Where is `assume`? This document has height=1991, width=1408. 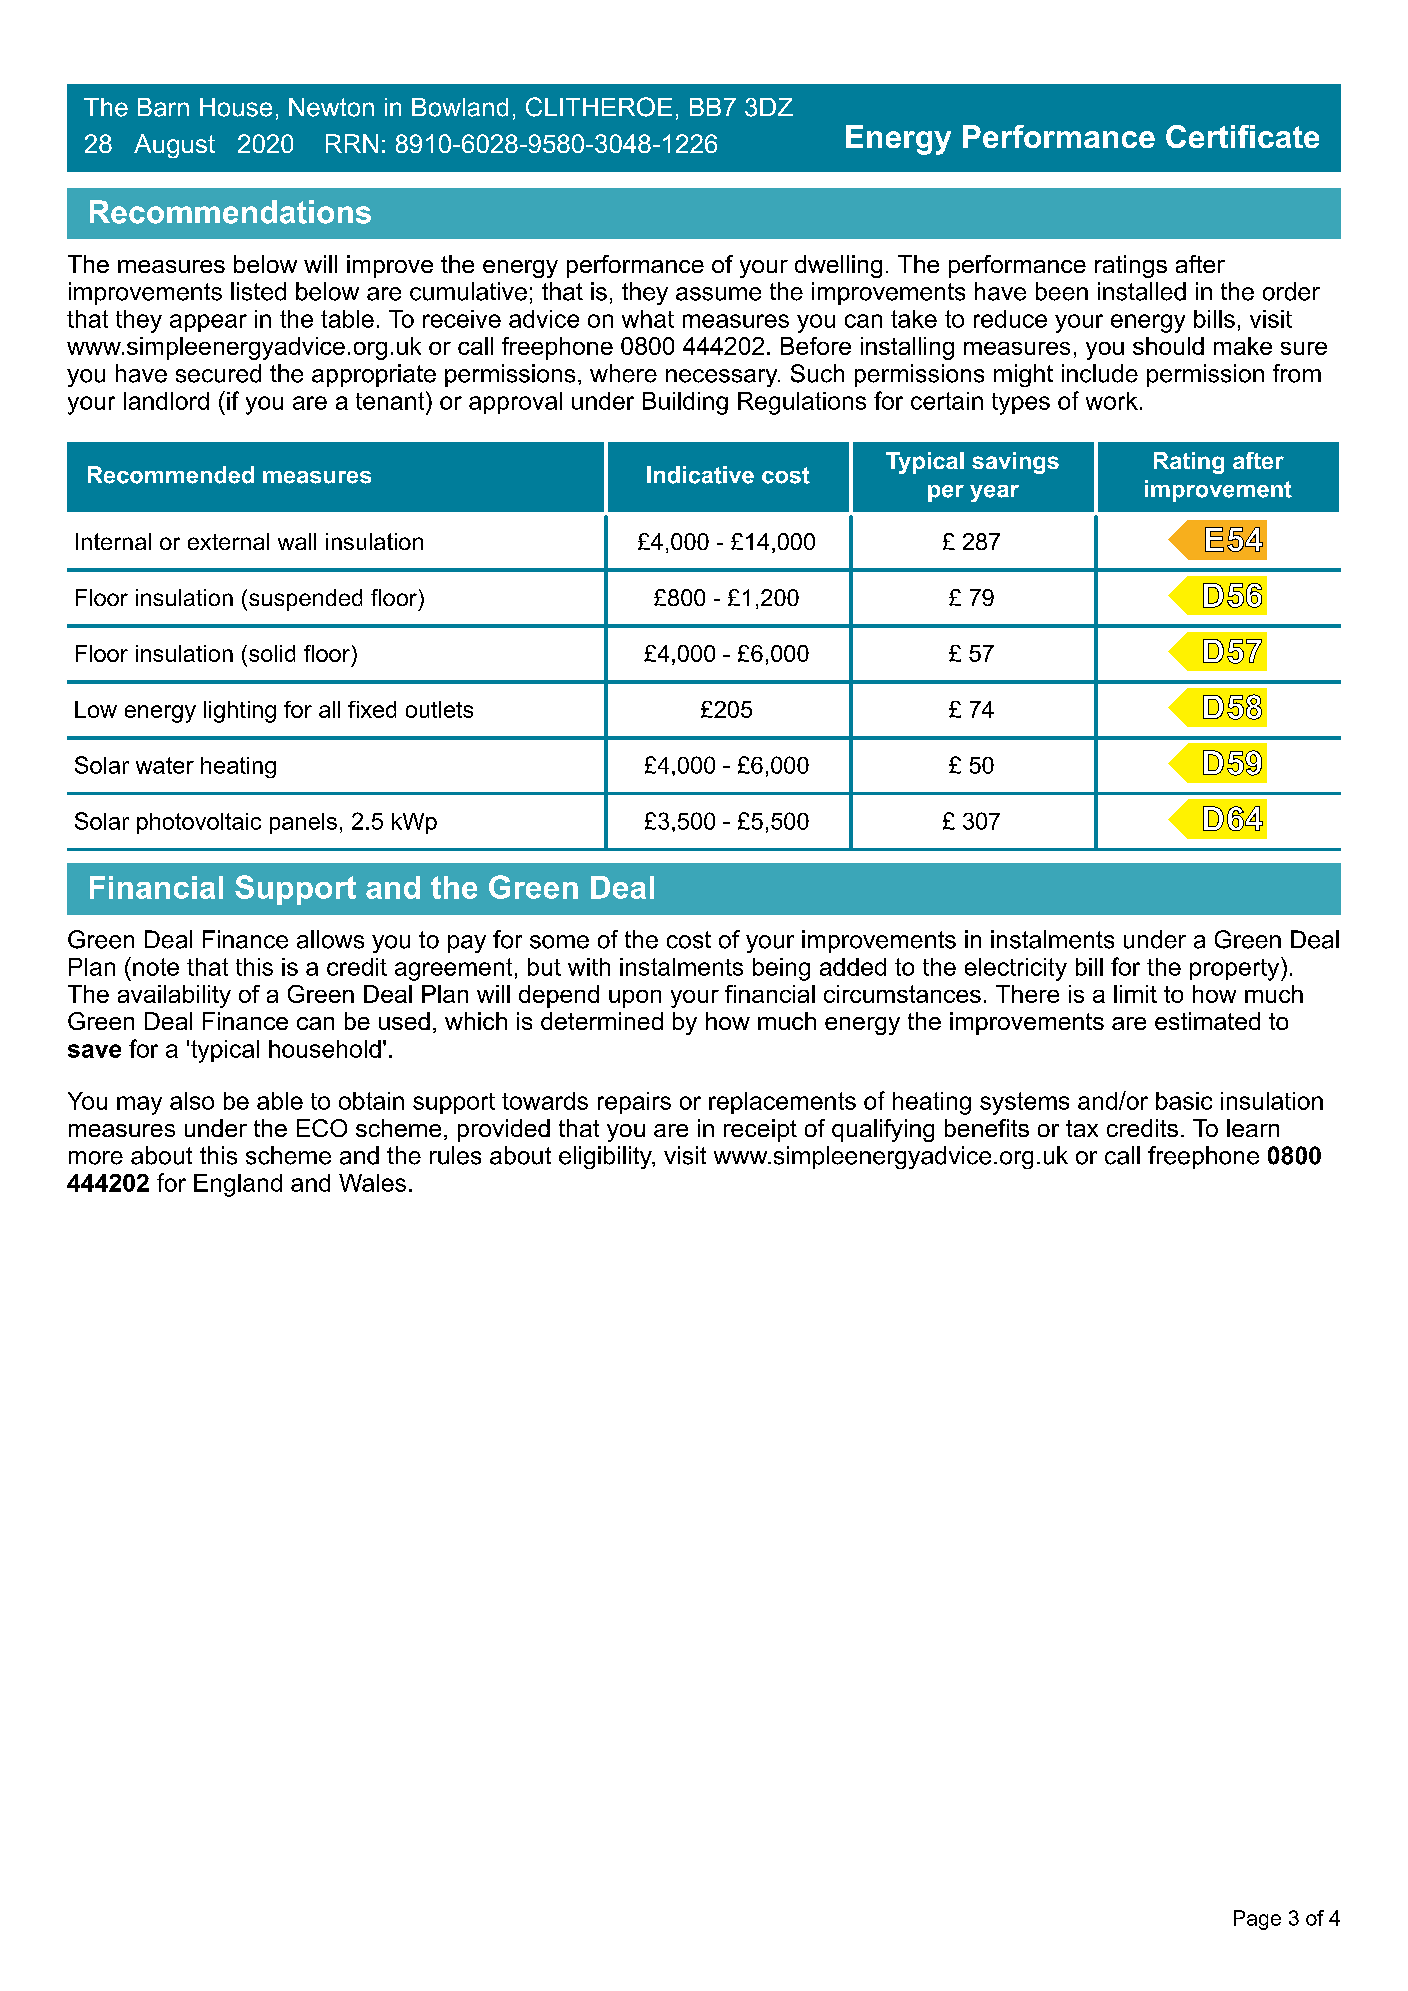 assume is located at coordinates (718, 294).
